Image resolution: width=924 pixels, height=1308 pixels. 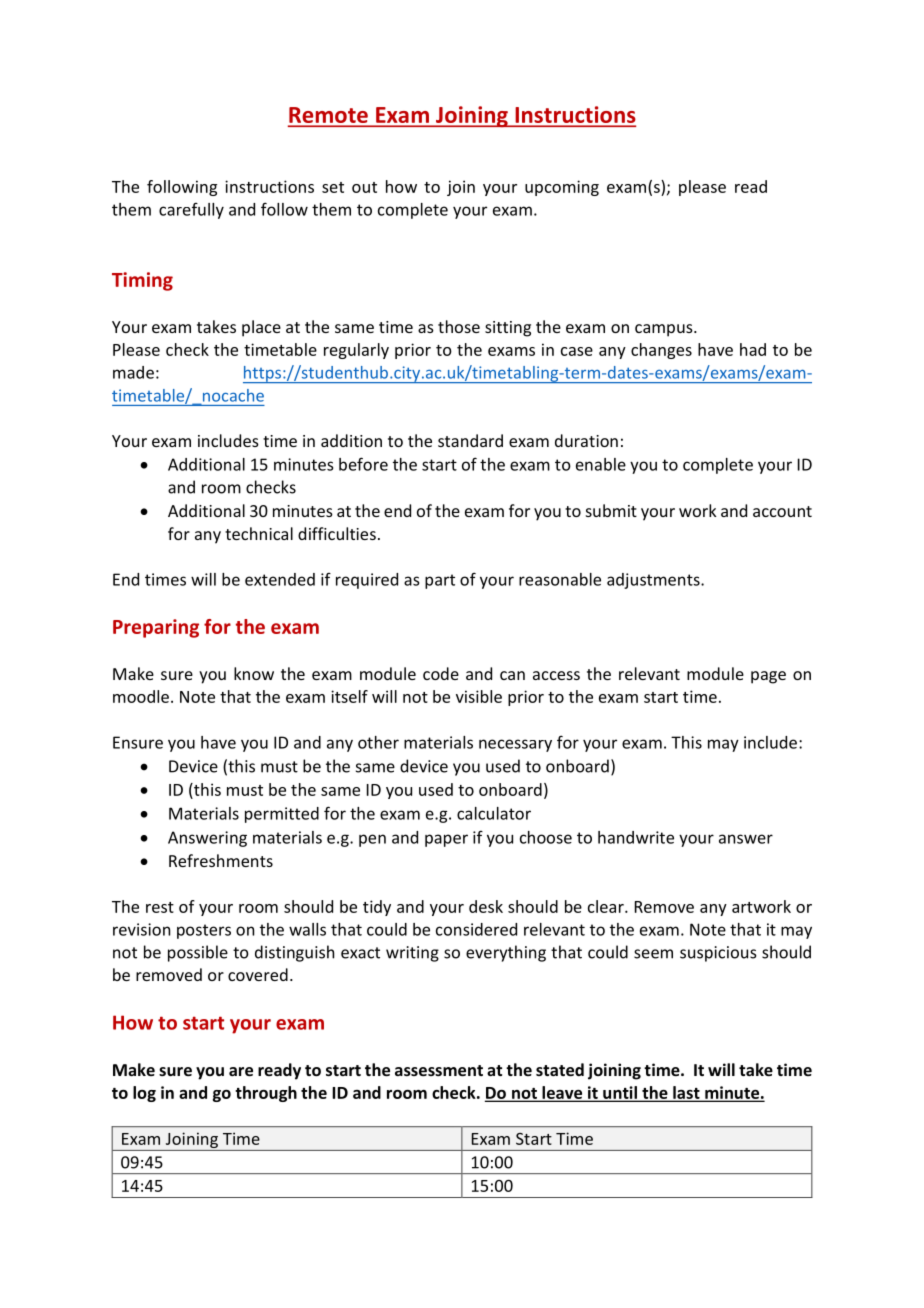 I want to click on assessment, so click(x=439, y=1070).
